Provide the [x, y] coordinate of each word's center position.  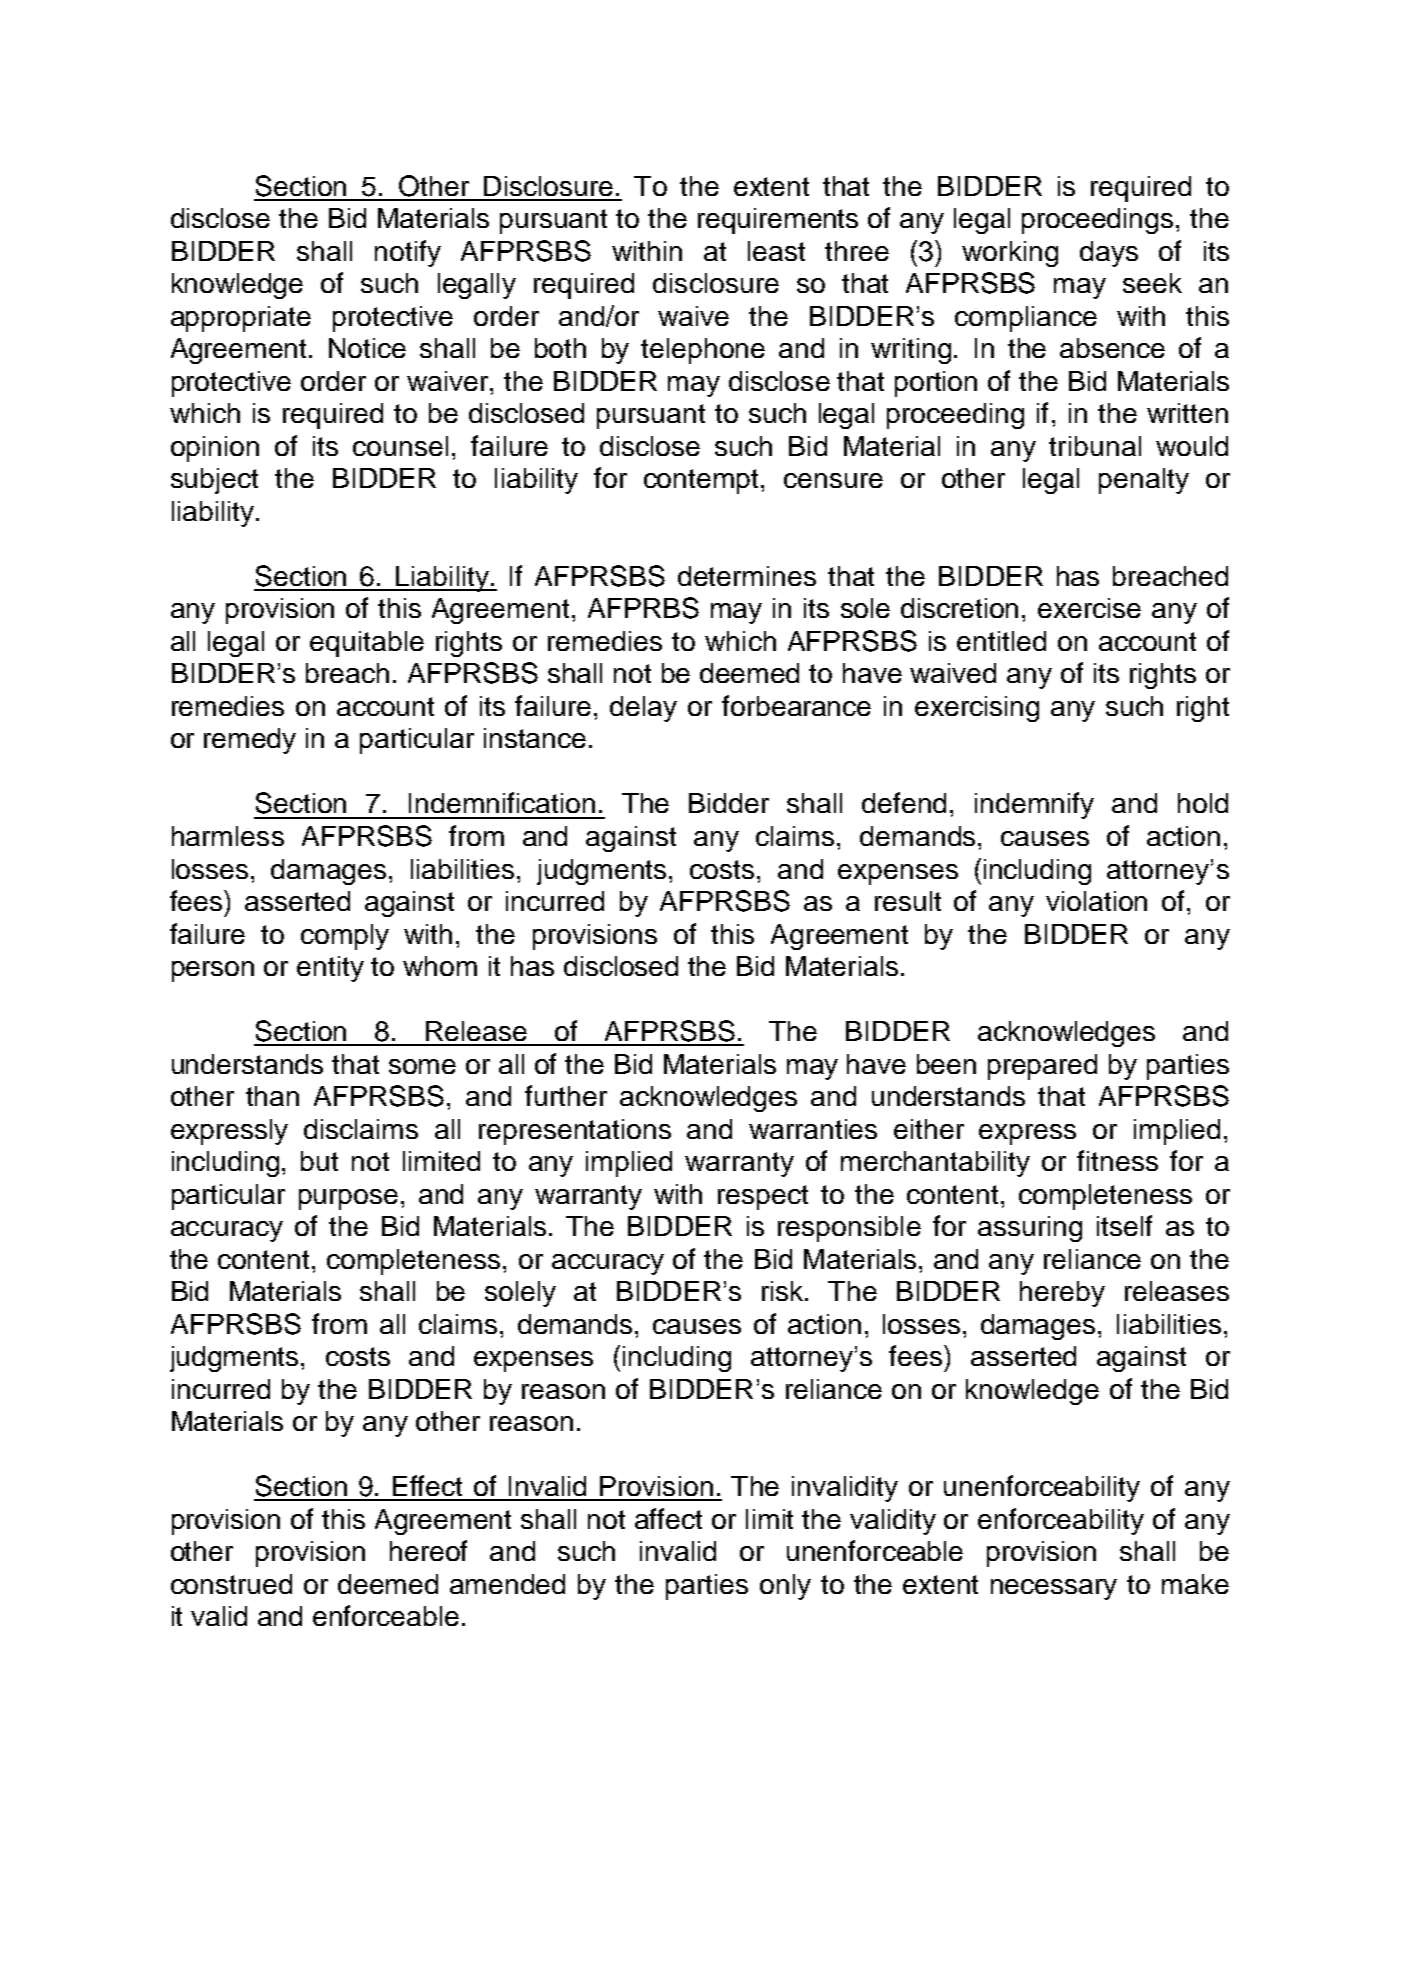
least [776, 251]
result [908, 901]
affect [668, 1518]
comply [345, 937]
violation [1096, 901]
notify [408, 253]
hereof [428, 1550]
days [1109, 254]
